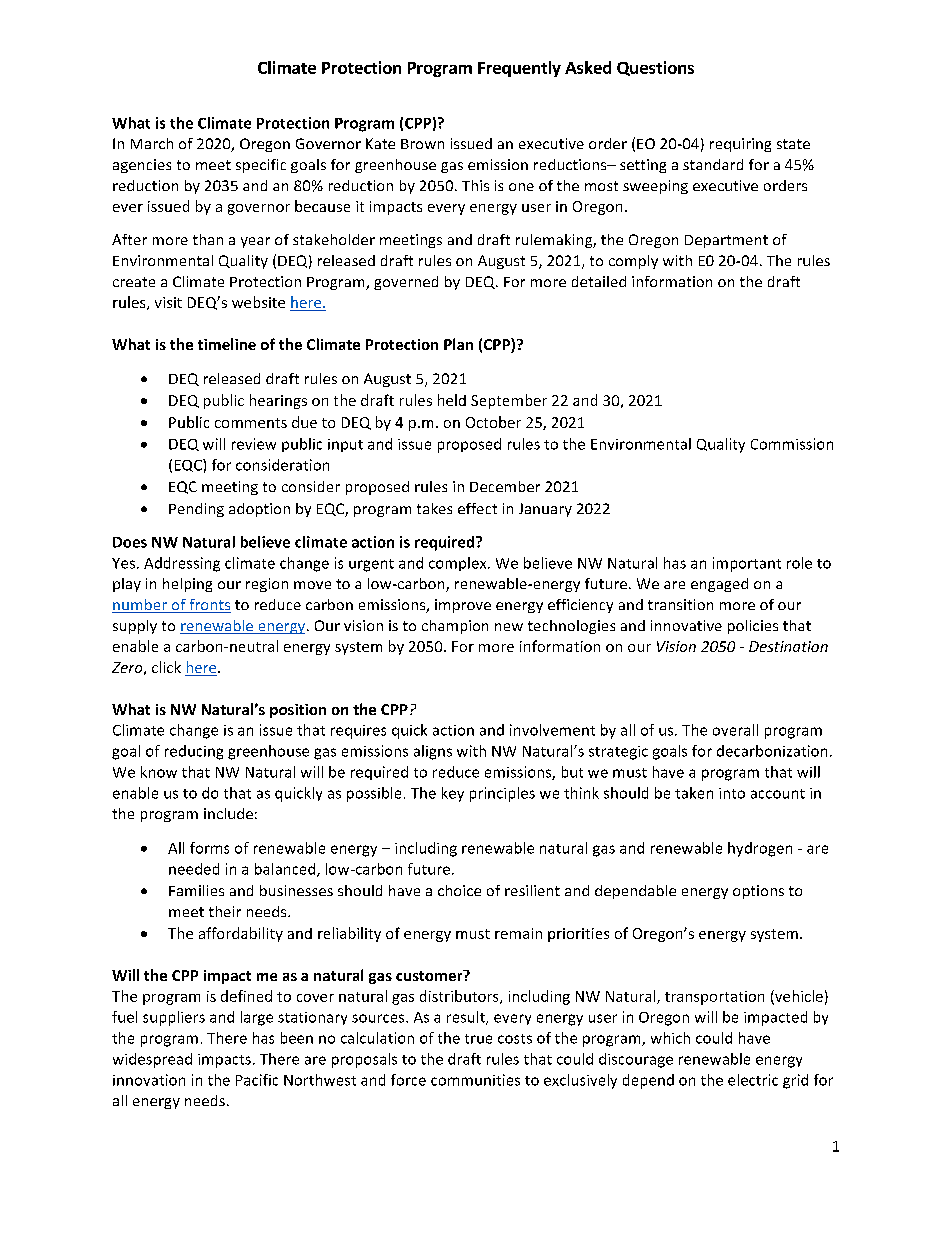 This screenshot has height=1233, width=952. I want to click on complex, so click(459, 564).
